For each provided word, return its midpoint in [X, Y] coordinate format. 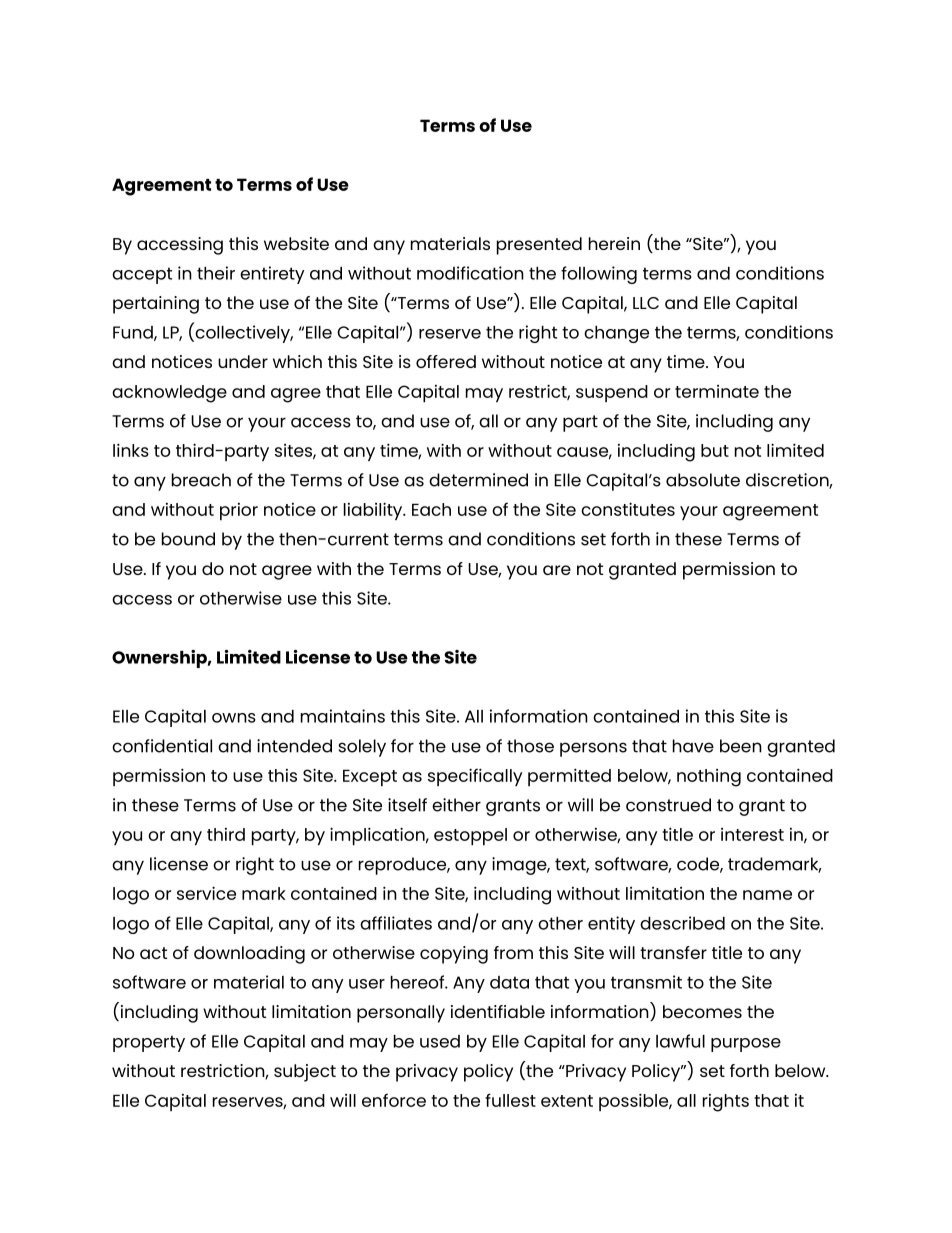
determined [478, 480]
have [693, 746]
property [149, 1043]
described [682, 923]
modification [470, 273]
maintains [343, 716]
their [216, 273]
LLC [646, 303]
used [440, 1041]
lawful [680, 1041]
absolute [703, 480]
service [206, 893]
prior [239, 511]
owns [234, 718]
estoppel [470, 837]
